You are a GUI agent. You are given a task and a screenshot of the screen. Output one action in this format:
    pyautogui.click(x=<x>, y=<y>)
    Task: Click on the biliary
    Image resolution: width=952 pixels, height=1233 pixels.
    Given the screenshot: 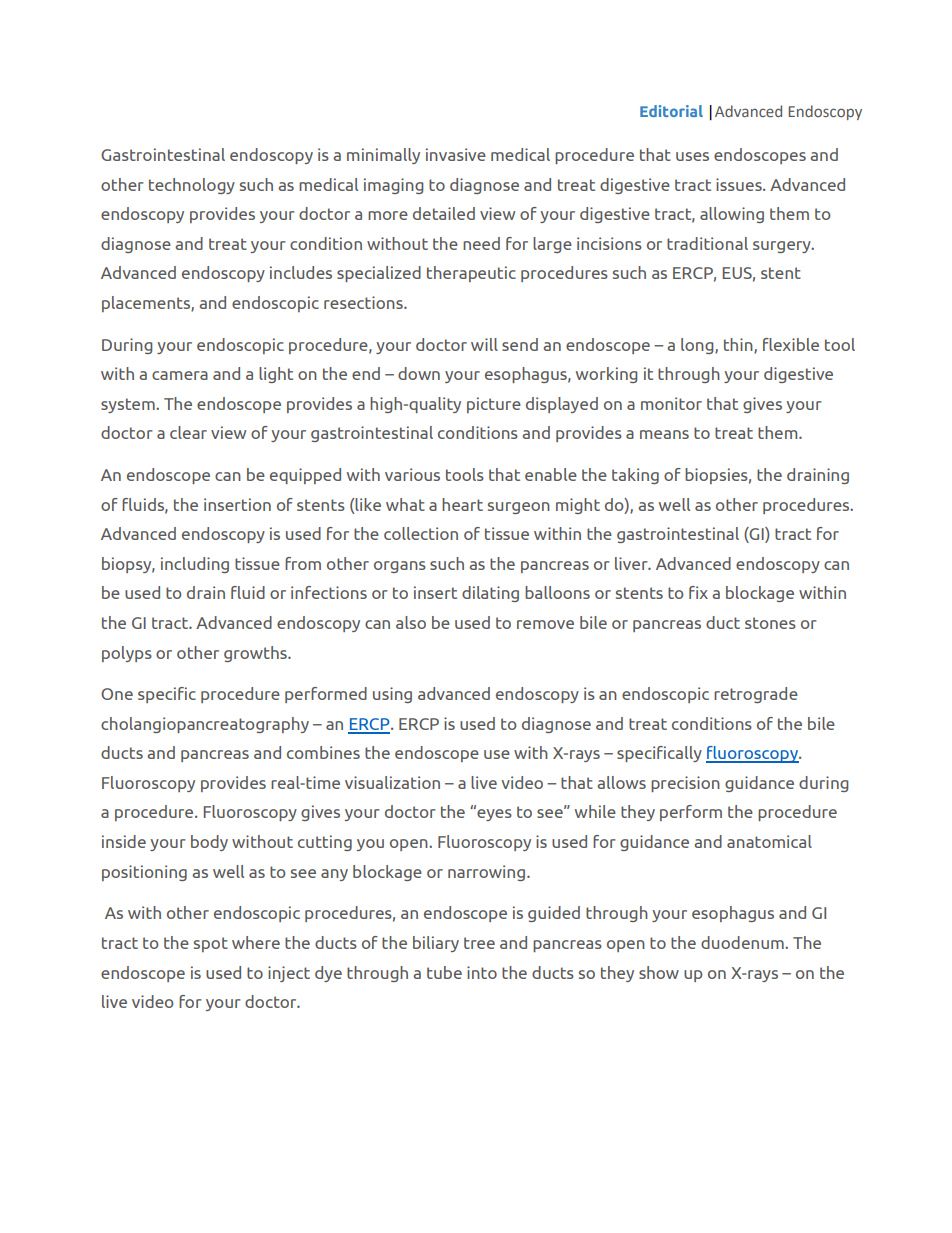 What is the action you would take?
    pyautogui.click(x=436, y=944)
